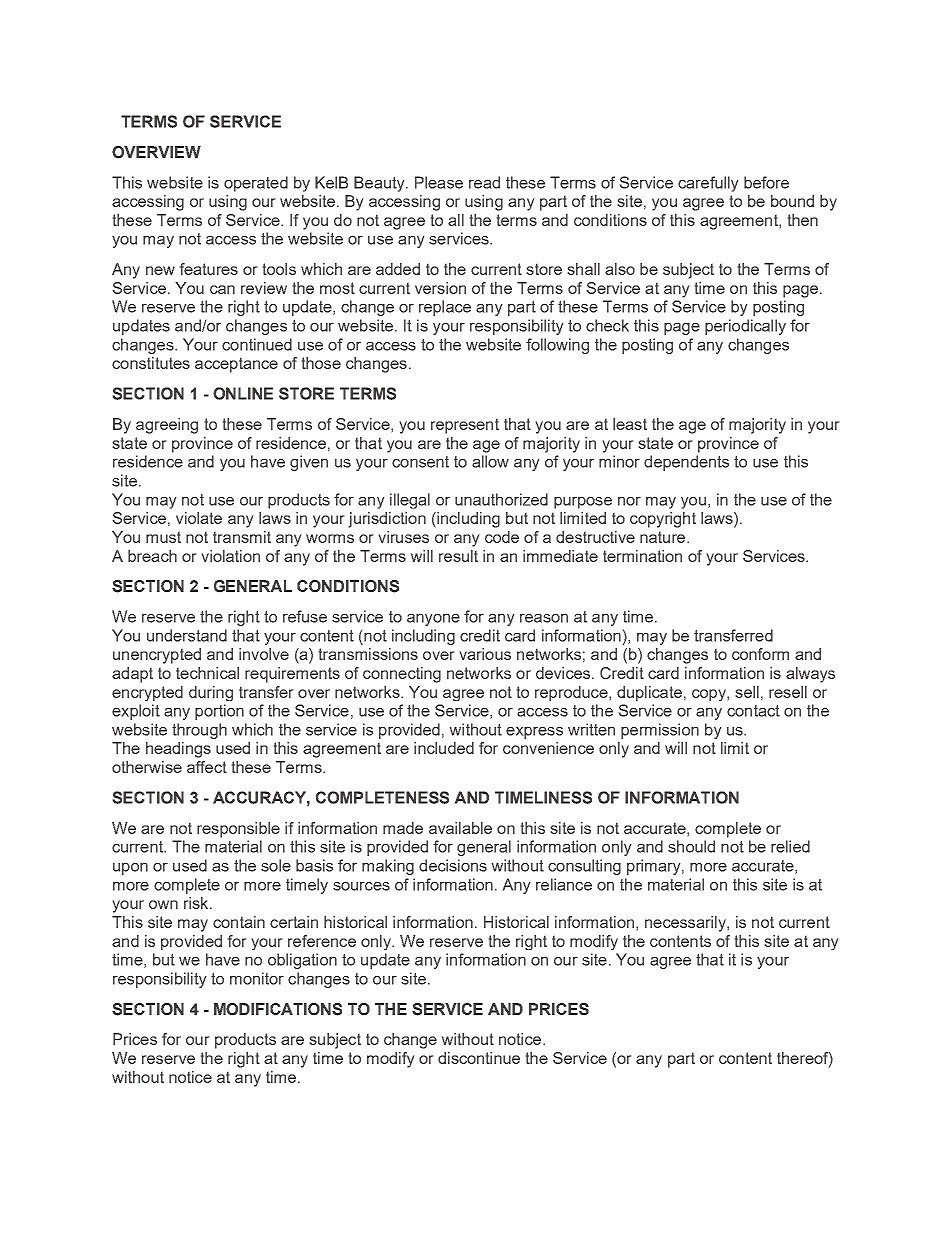 The width and height of the screenshot is (952, 1233). Describe the element at coordinates (465, 426) in the screenshot. I see `represent` at that location.
